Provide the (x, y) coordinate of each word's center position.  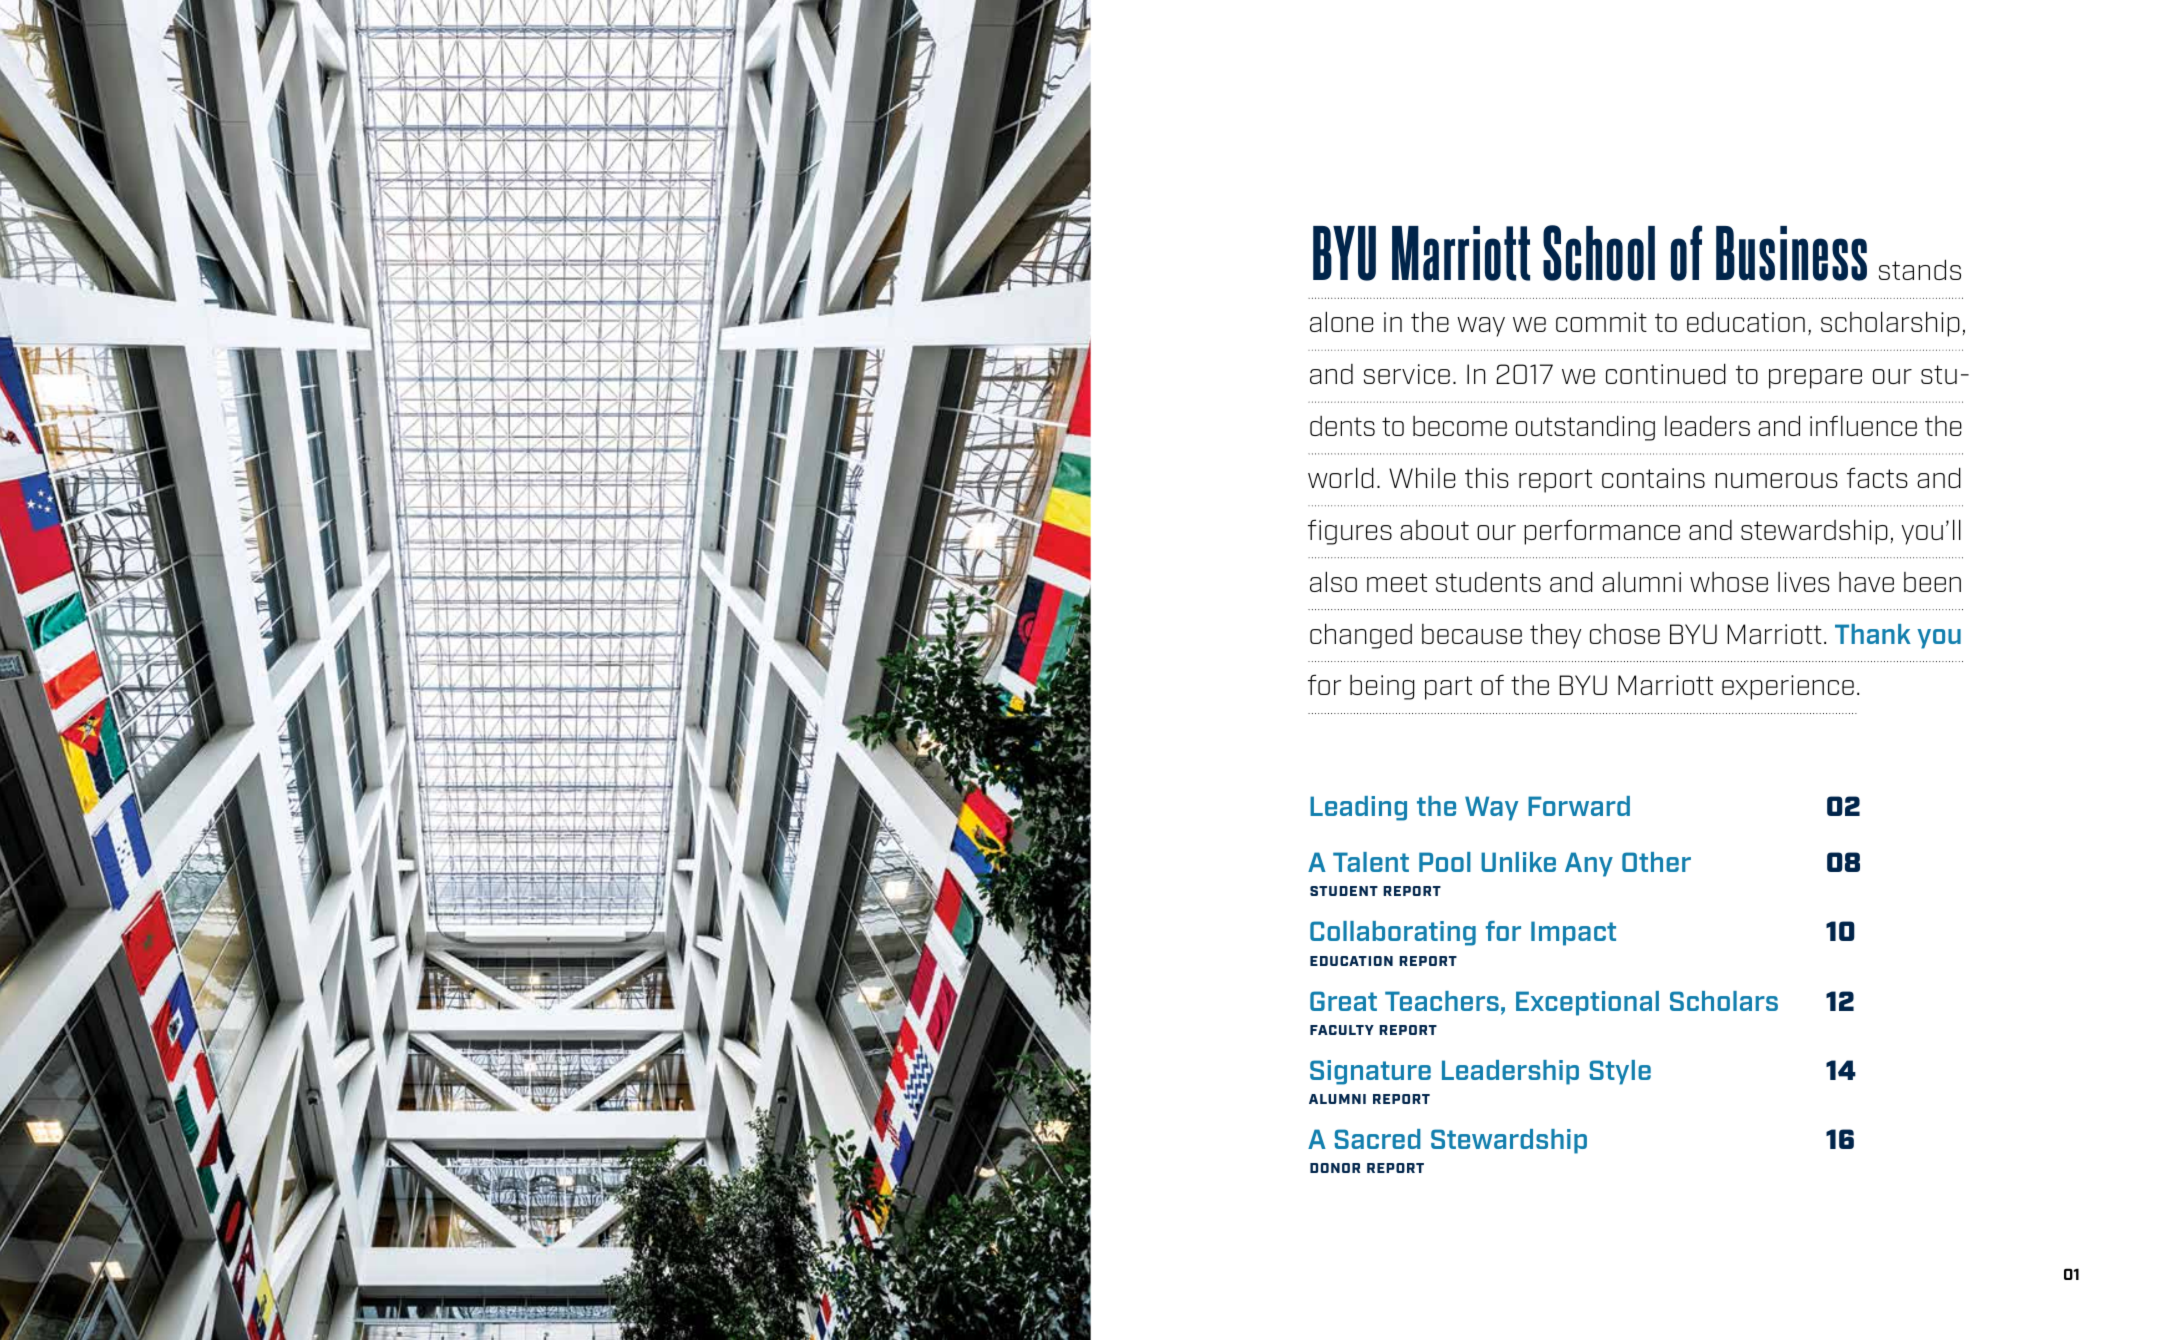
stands (1920, 269)
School (1599, 253)
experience (1788, 687)
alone (1341, 321)
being (1382, 687)
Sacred (1378, 1139)
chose (1625, 634)
